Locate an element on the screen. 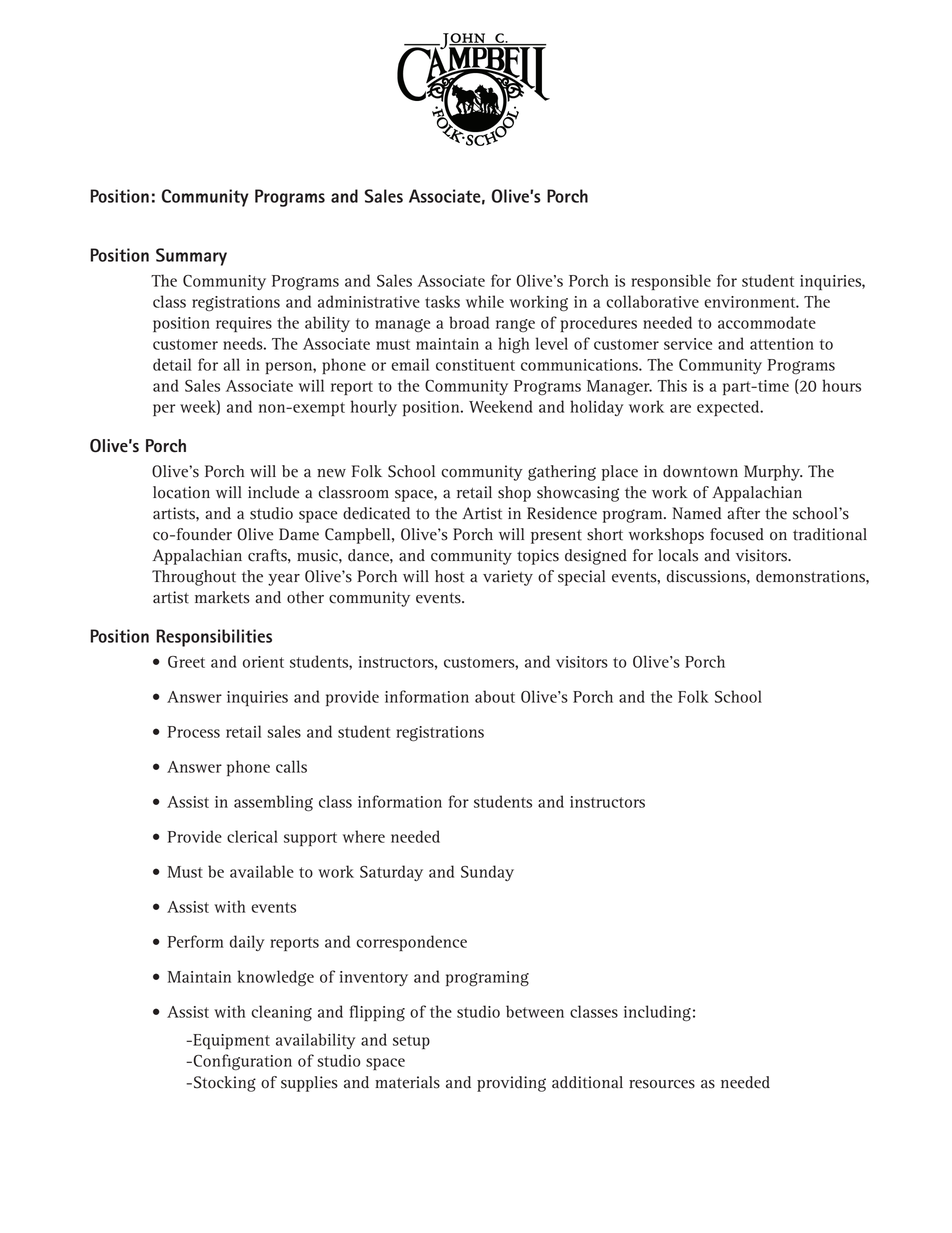 Image resolution: width=952 pixels, height=1233 pixels. focused is located at coordinates (737, 534).
